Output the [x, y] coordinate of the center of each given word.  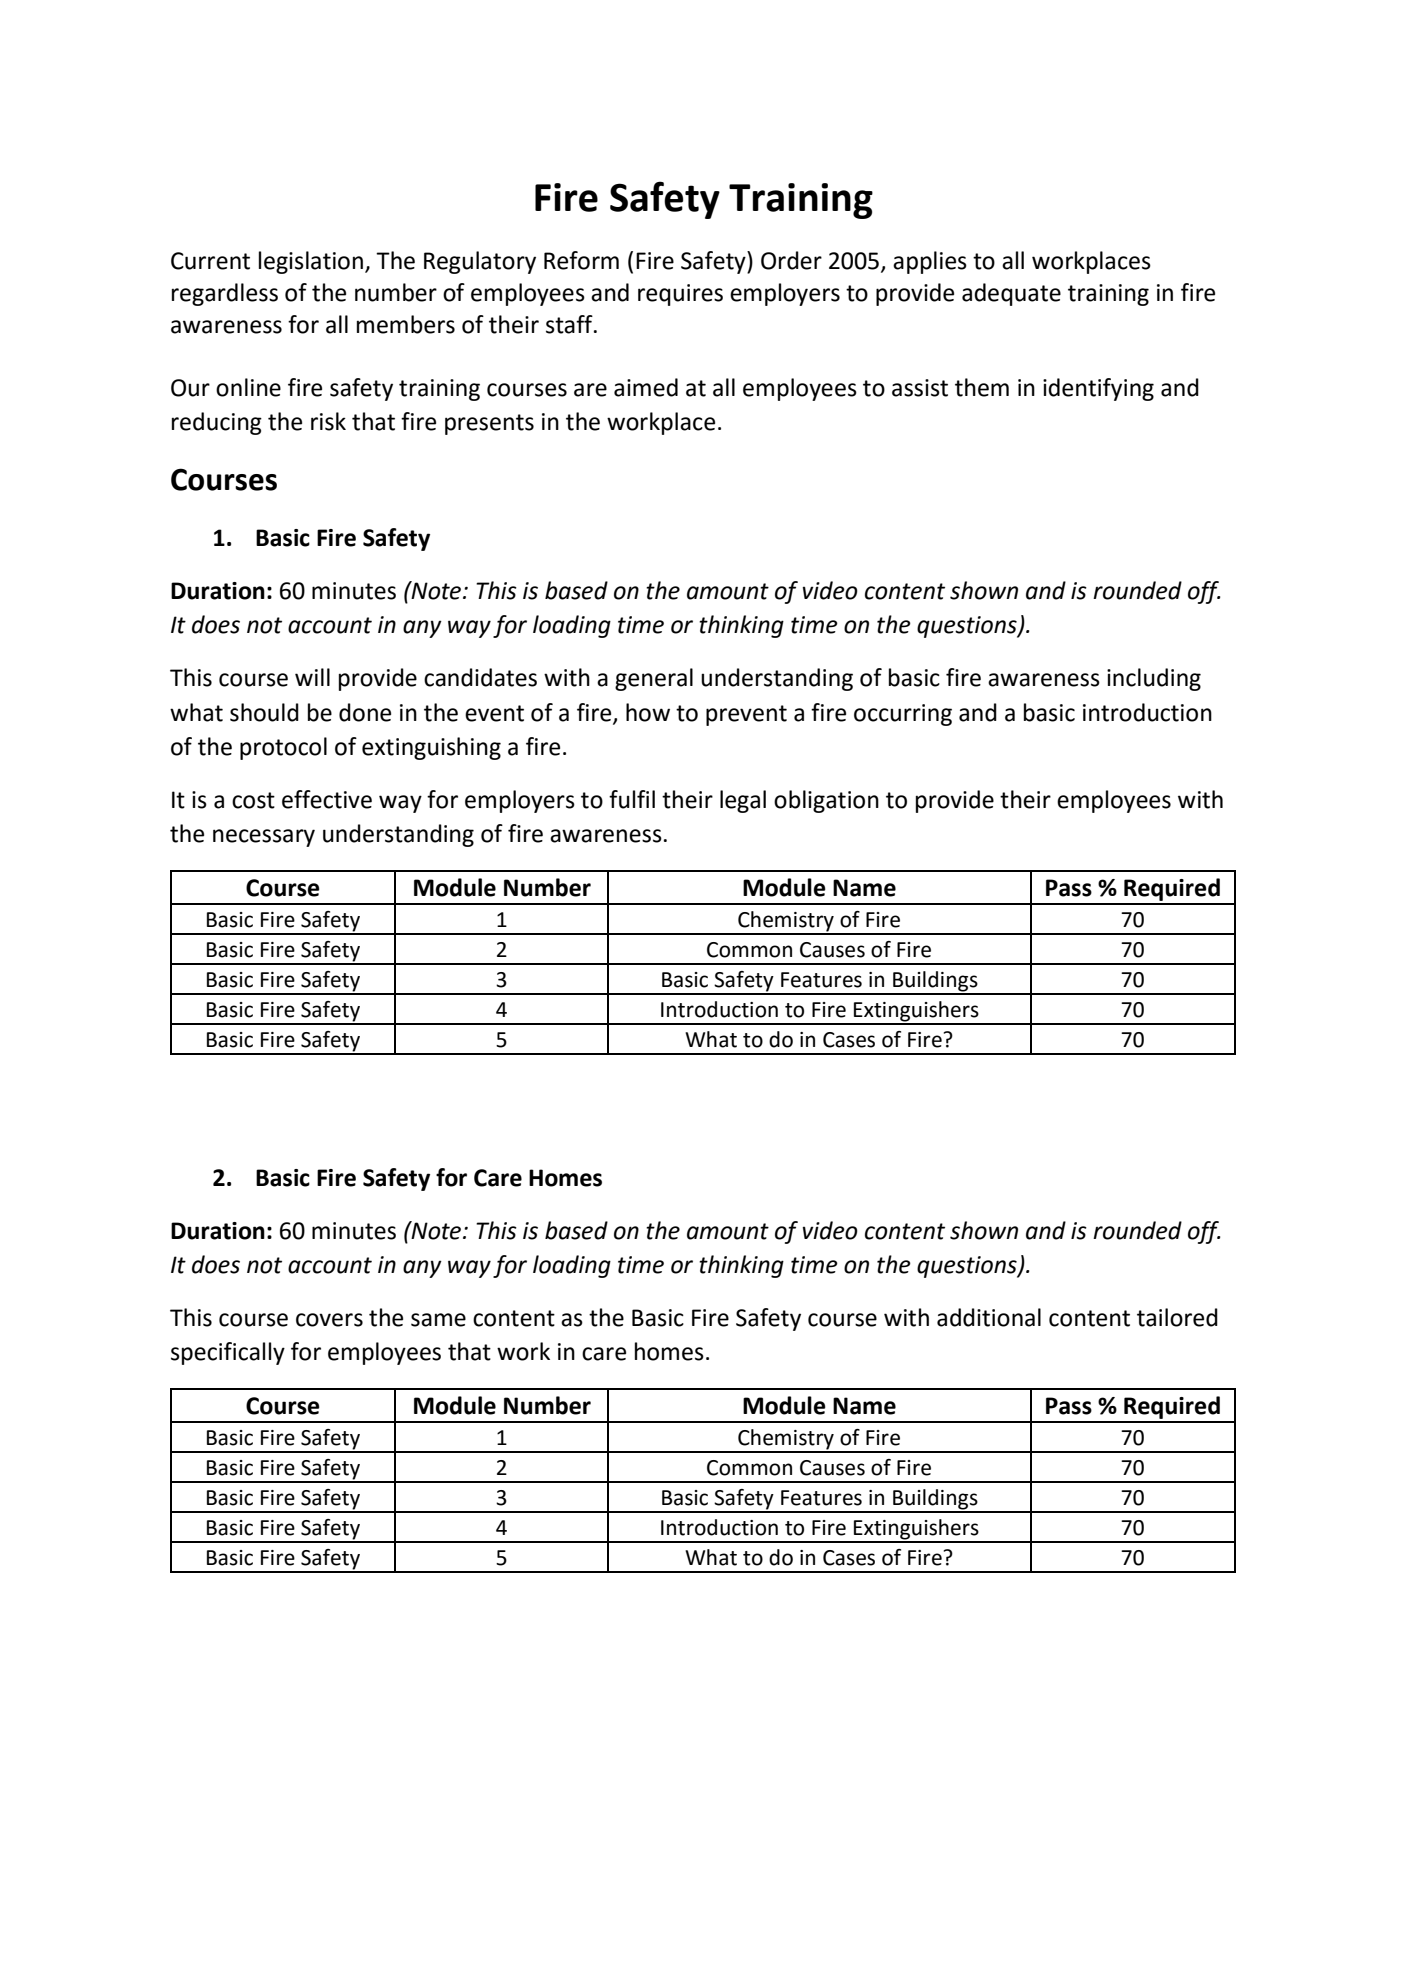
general [654, 679]
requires [680, 295]
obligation [826, 801]
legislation [311, 262]
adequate [1011, 294]
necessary [264, 838]
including [1154, 679]
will [312, 677]
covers [329, 1320]
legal [743, 801]
